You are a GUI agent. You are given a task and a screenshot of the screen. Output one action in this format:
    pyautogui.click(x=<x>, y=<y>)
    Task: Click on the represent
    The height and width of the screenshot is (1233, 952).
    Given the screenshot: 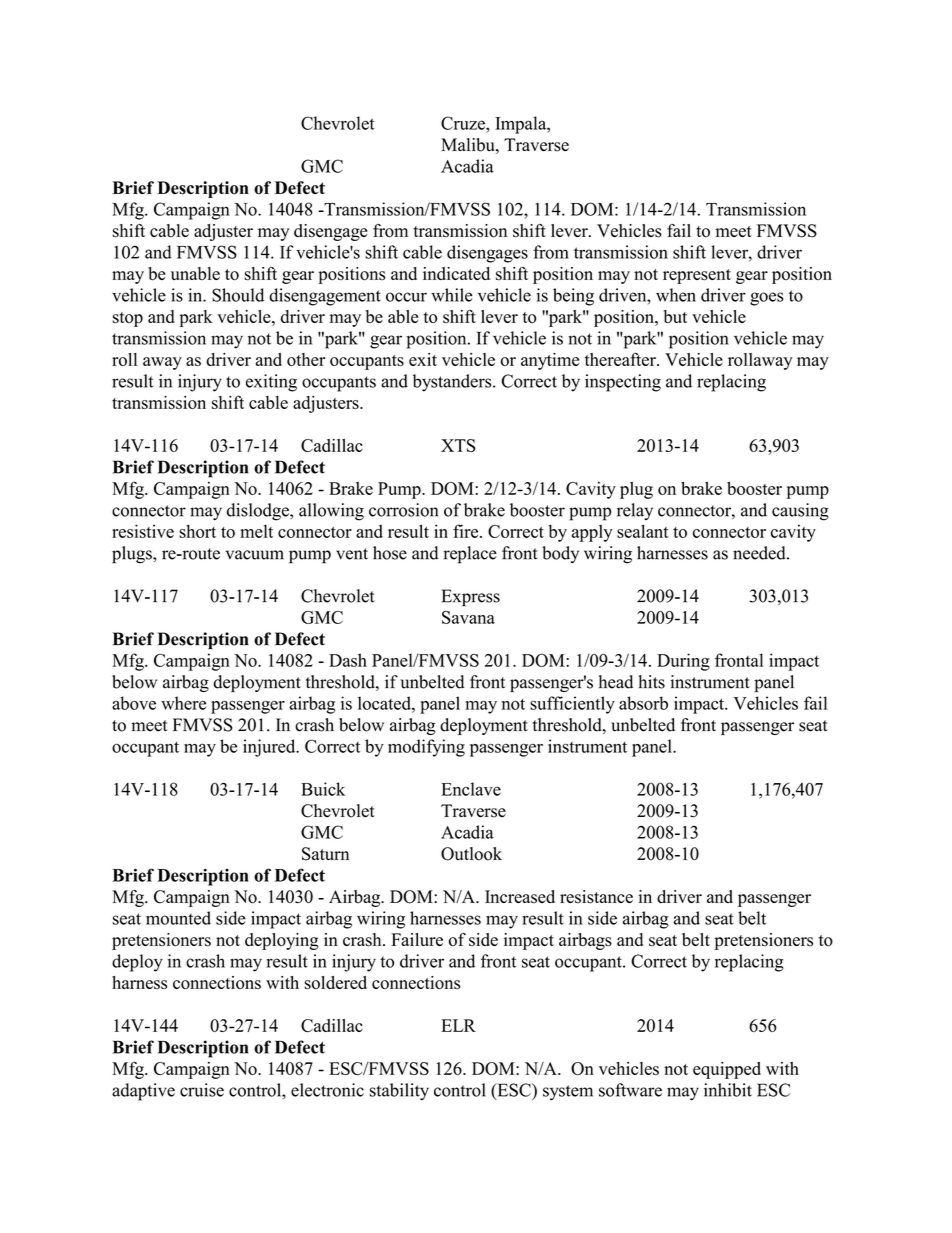 What is the action you would take?
    pyautogui.click(x=697, y=276)
